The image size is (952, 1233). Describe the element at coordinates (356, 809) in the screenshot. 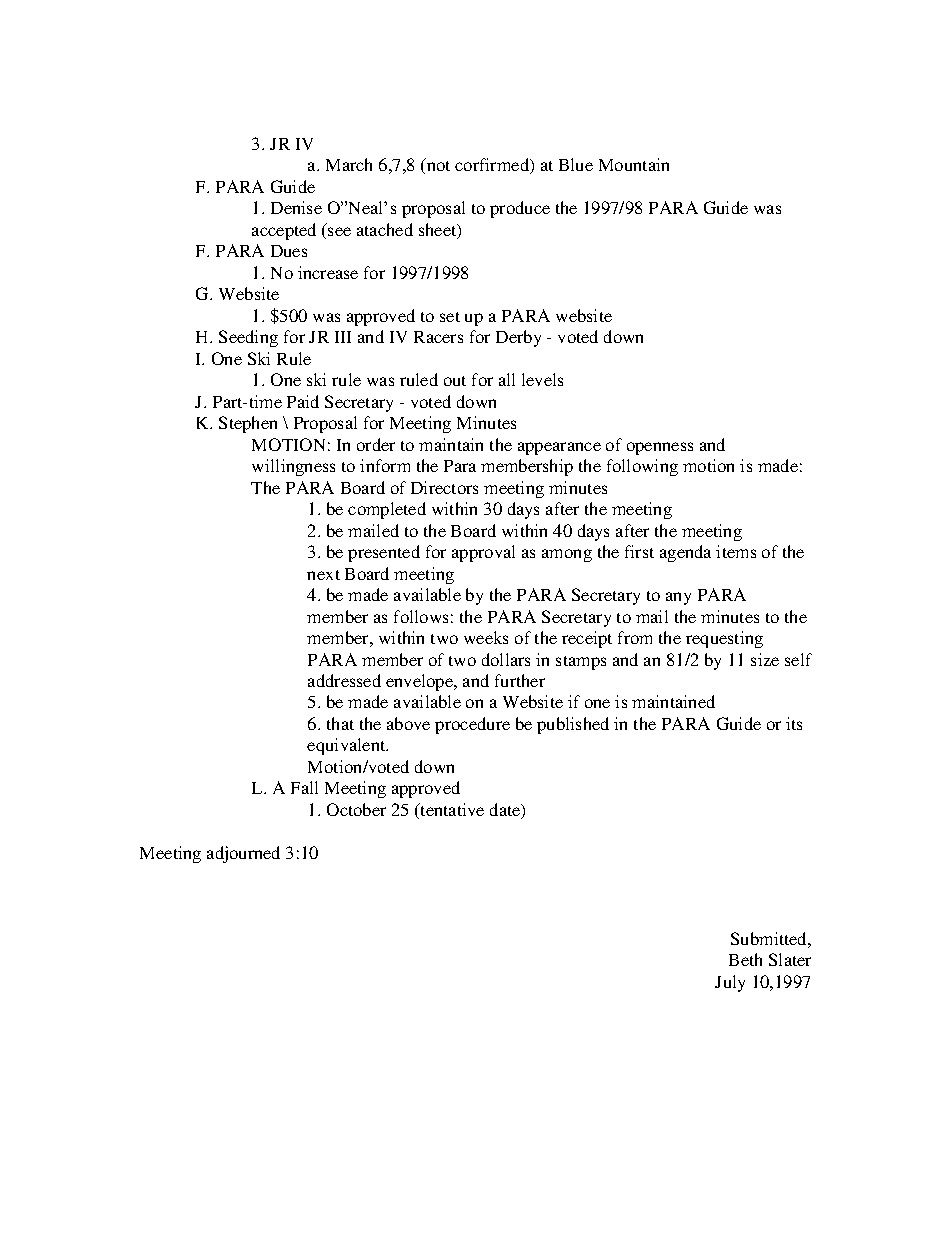

I see `October` at that location.
